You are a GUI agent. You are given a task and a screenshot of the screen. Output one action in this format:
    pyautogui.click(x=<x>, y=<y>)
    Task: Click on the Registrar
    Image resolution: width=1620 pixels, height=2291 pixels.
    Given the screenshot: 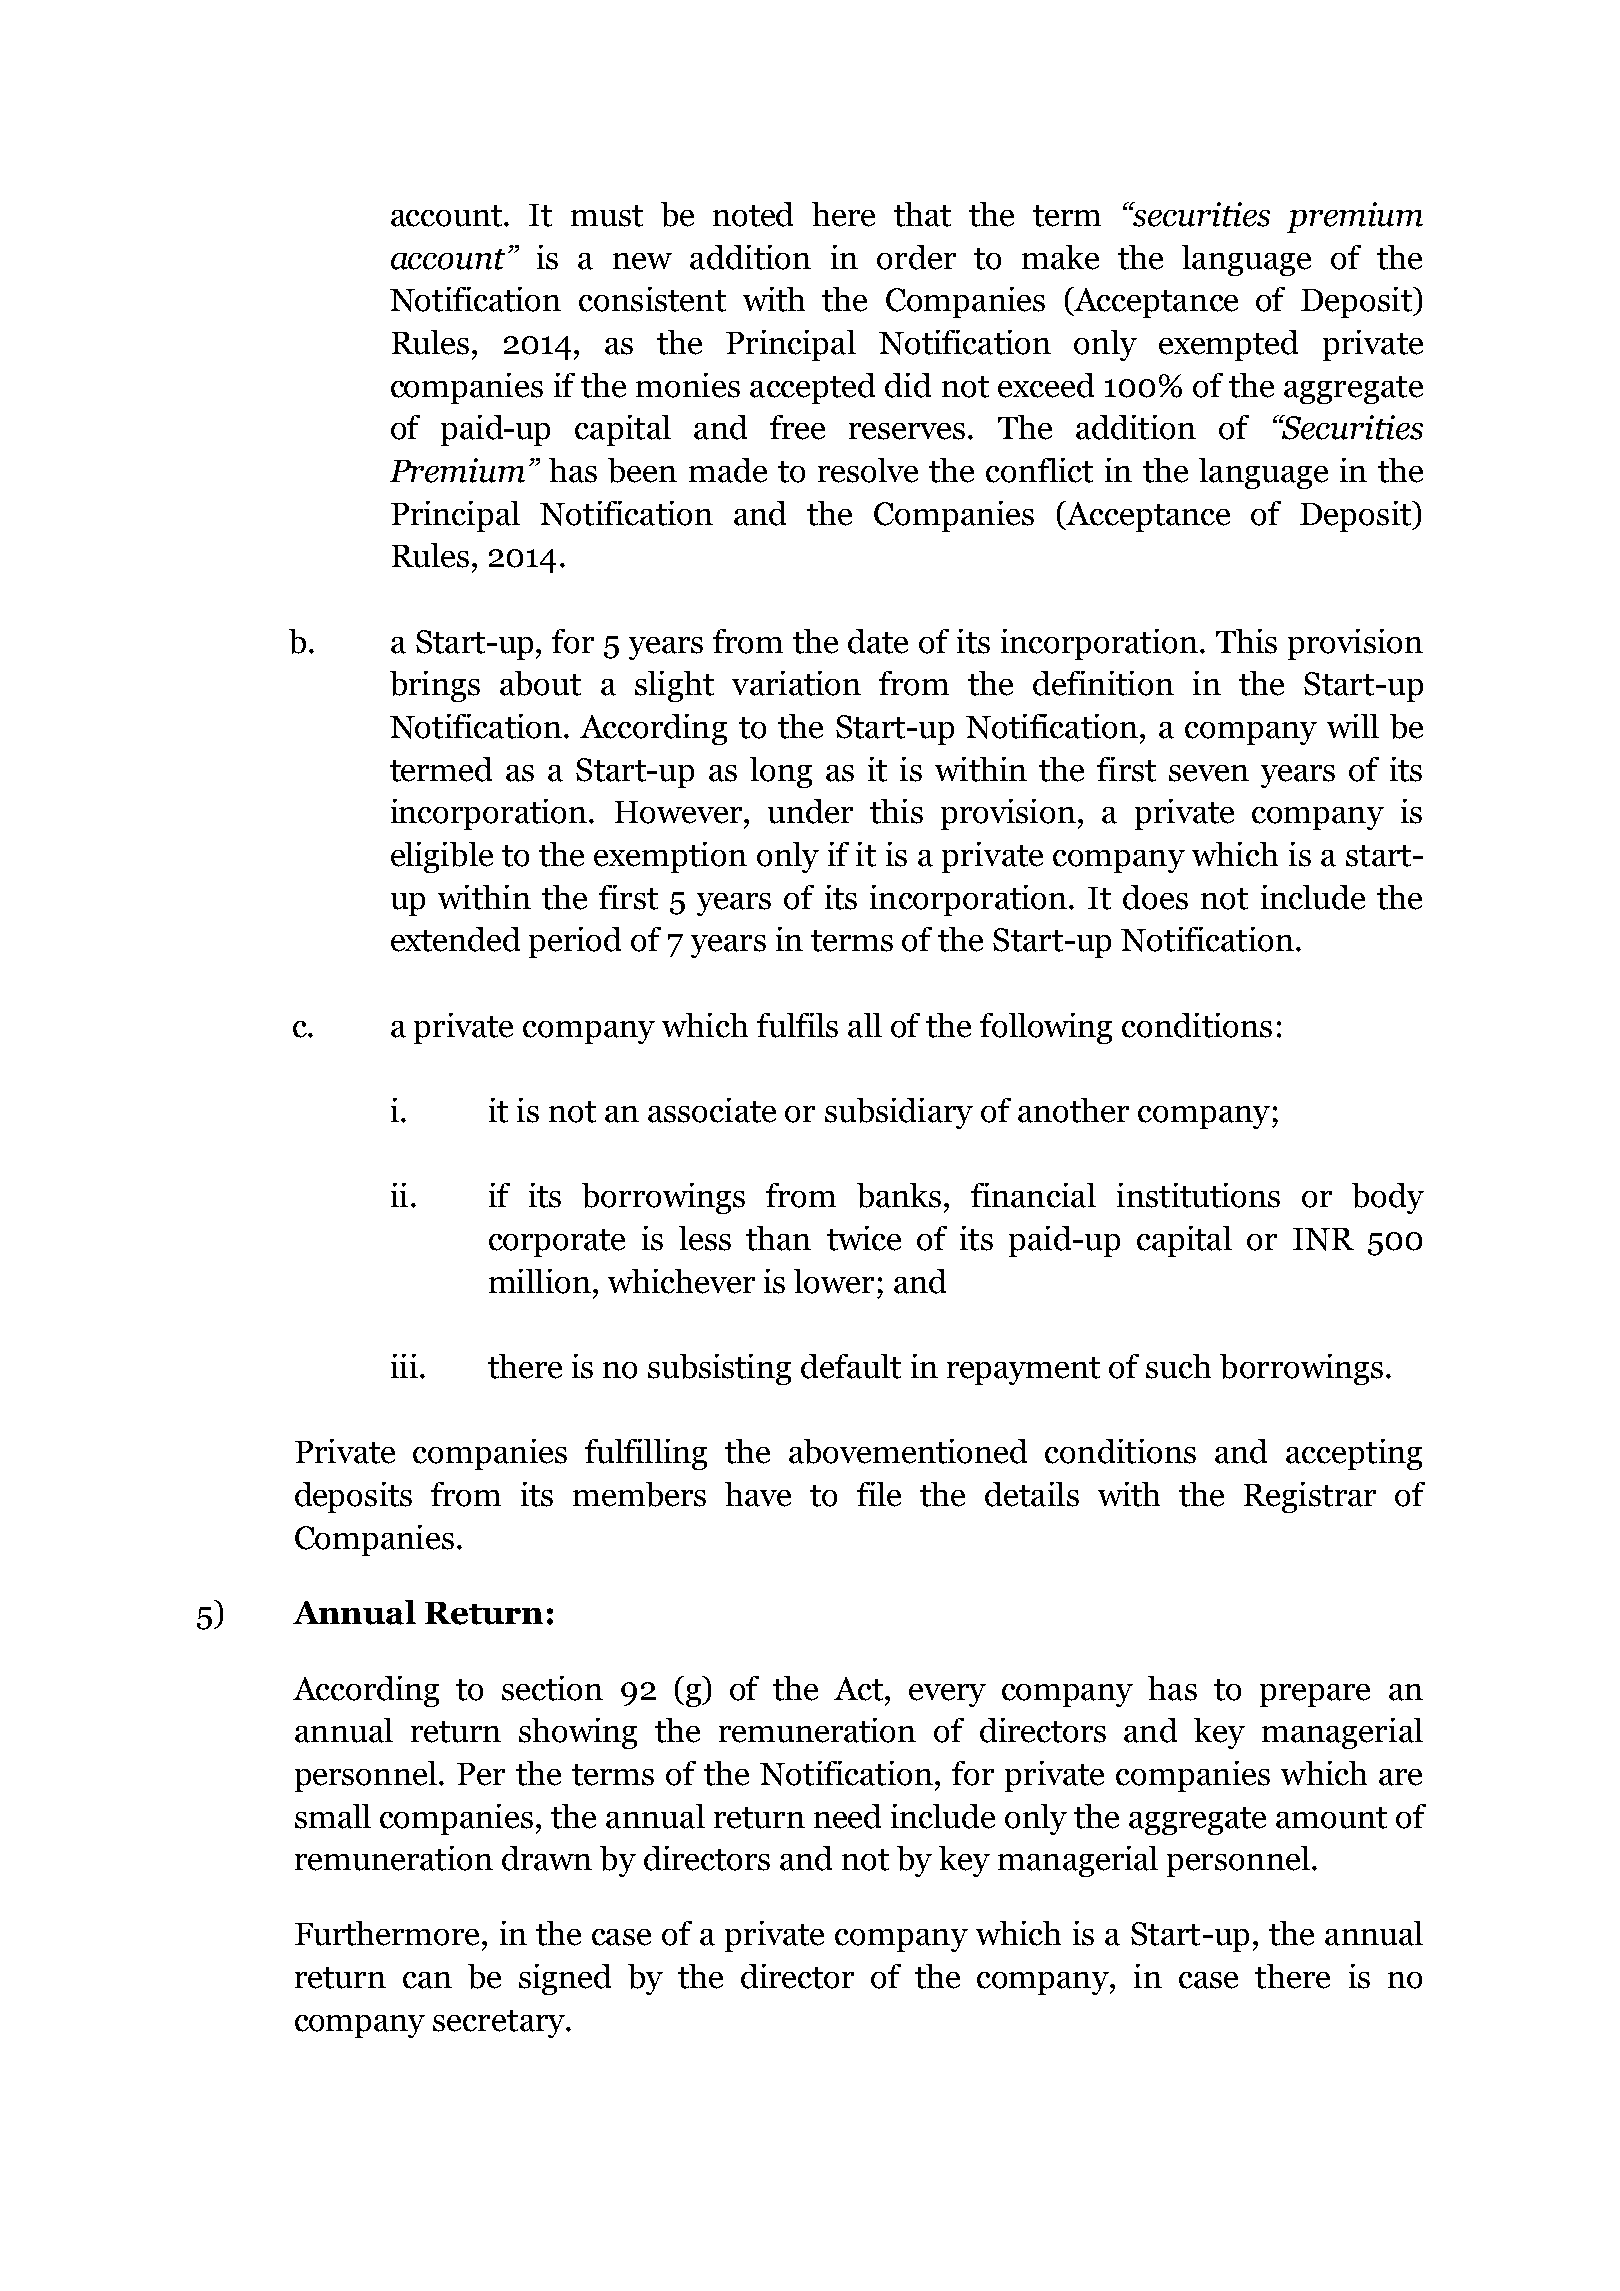 What is the action you would take?
    pyautogui.click(x=1310, y=1497)
